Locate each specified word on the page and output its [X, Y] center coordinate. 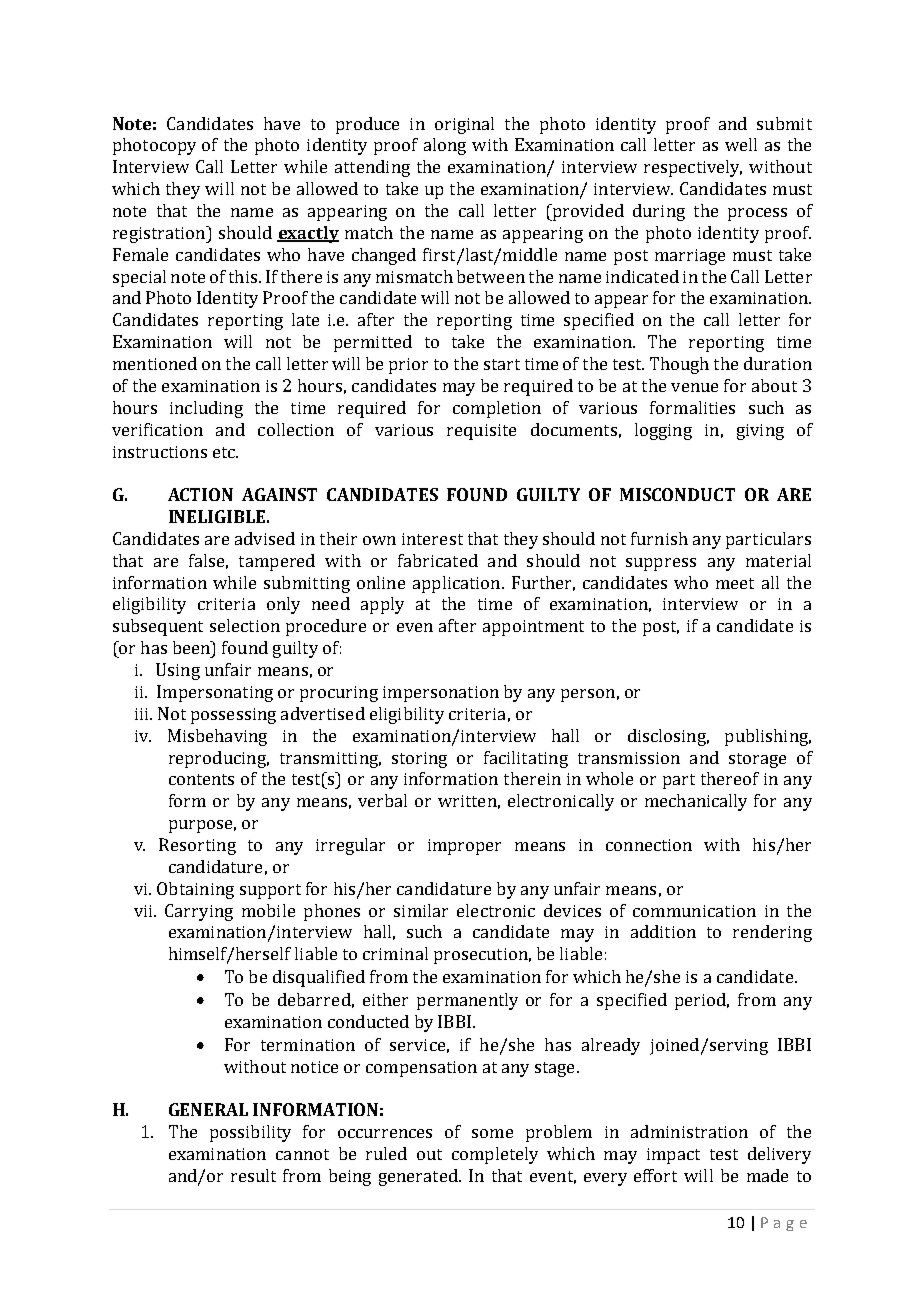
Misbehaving [217, 737]
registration [160, 234]
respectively [693, 168]
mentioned [155, 363]
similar [421, 910]
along [445, 146]
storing [419, 760]
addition [663, 931]
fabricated [438, 560]
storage [757, 760]
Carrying [199, 912]
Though [679, 365]
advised [265, 538]
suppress [661, 564]
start [502, 364]
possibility [250, 1133]
